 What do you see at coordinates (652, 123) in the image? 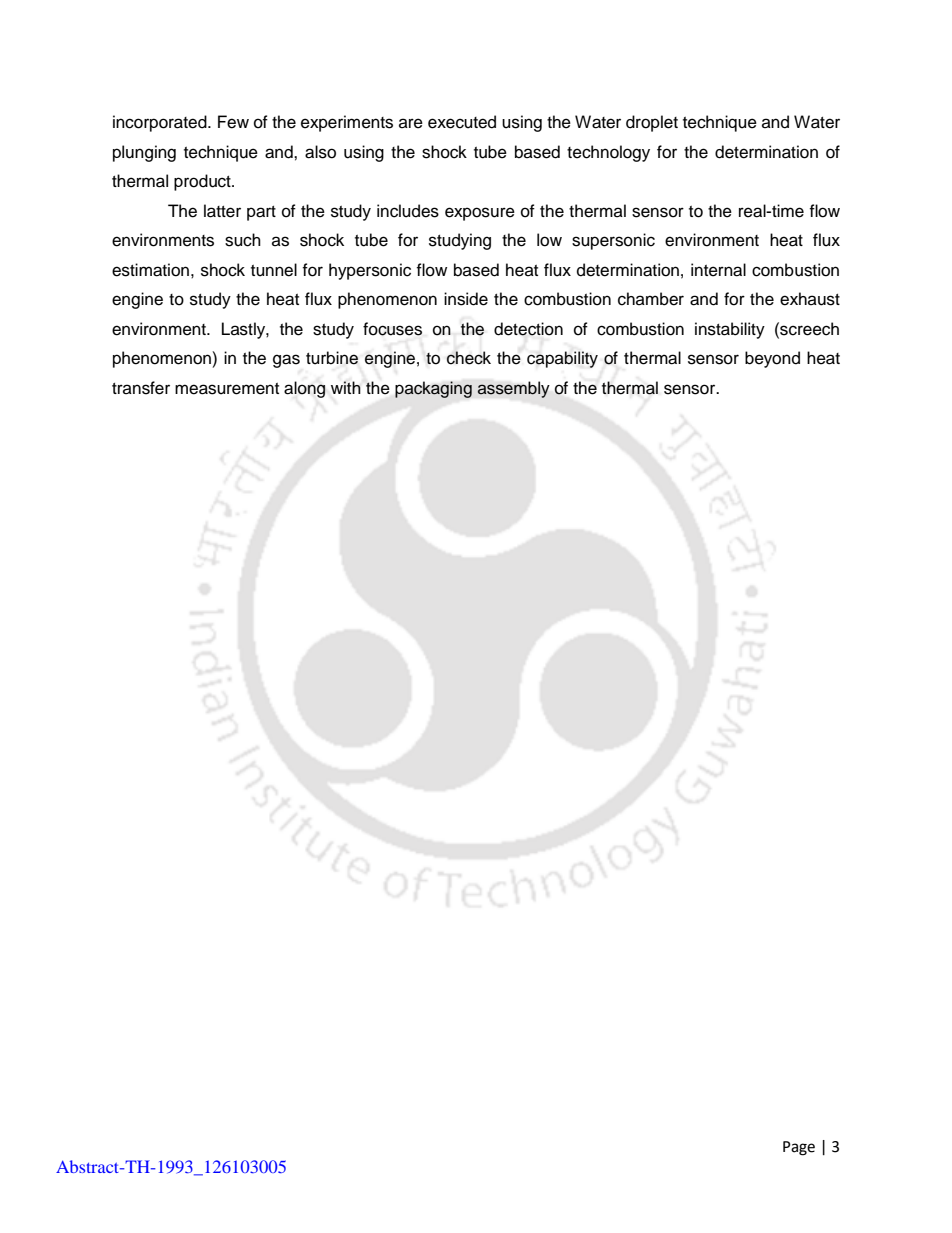
I see `droplet` at bounding box center [652, 123].
